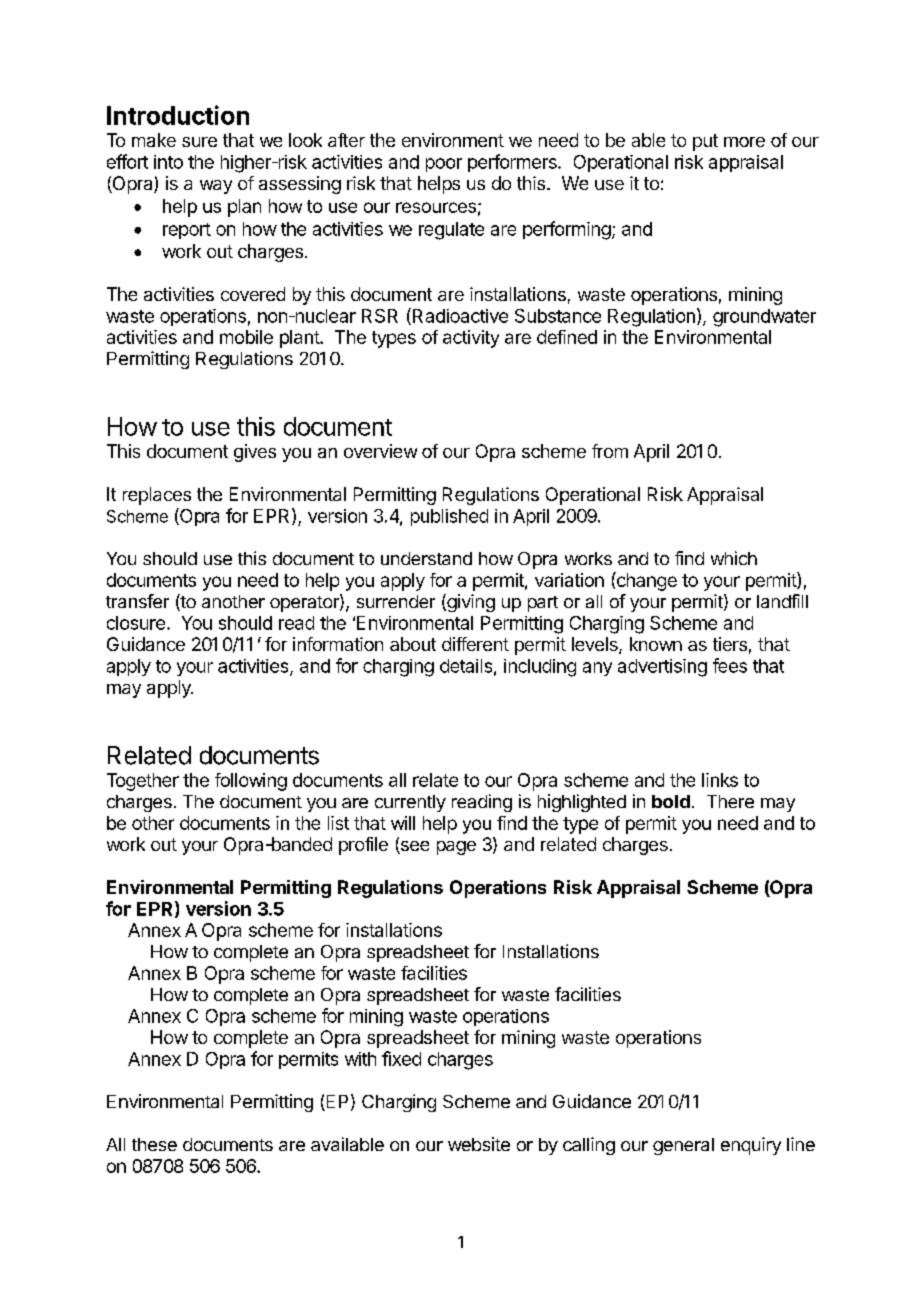 Image resolution: width=924 pixels, height=1308 pixels. Describe the element at coordinates (137, 601) in the document. I see `transfer` at that location.
